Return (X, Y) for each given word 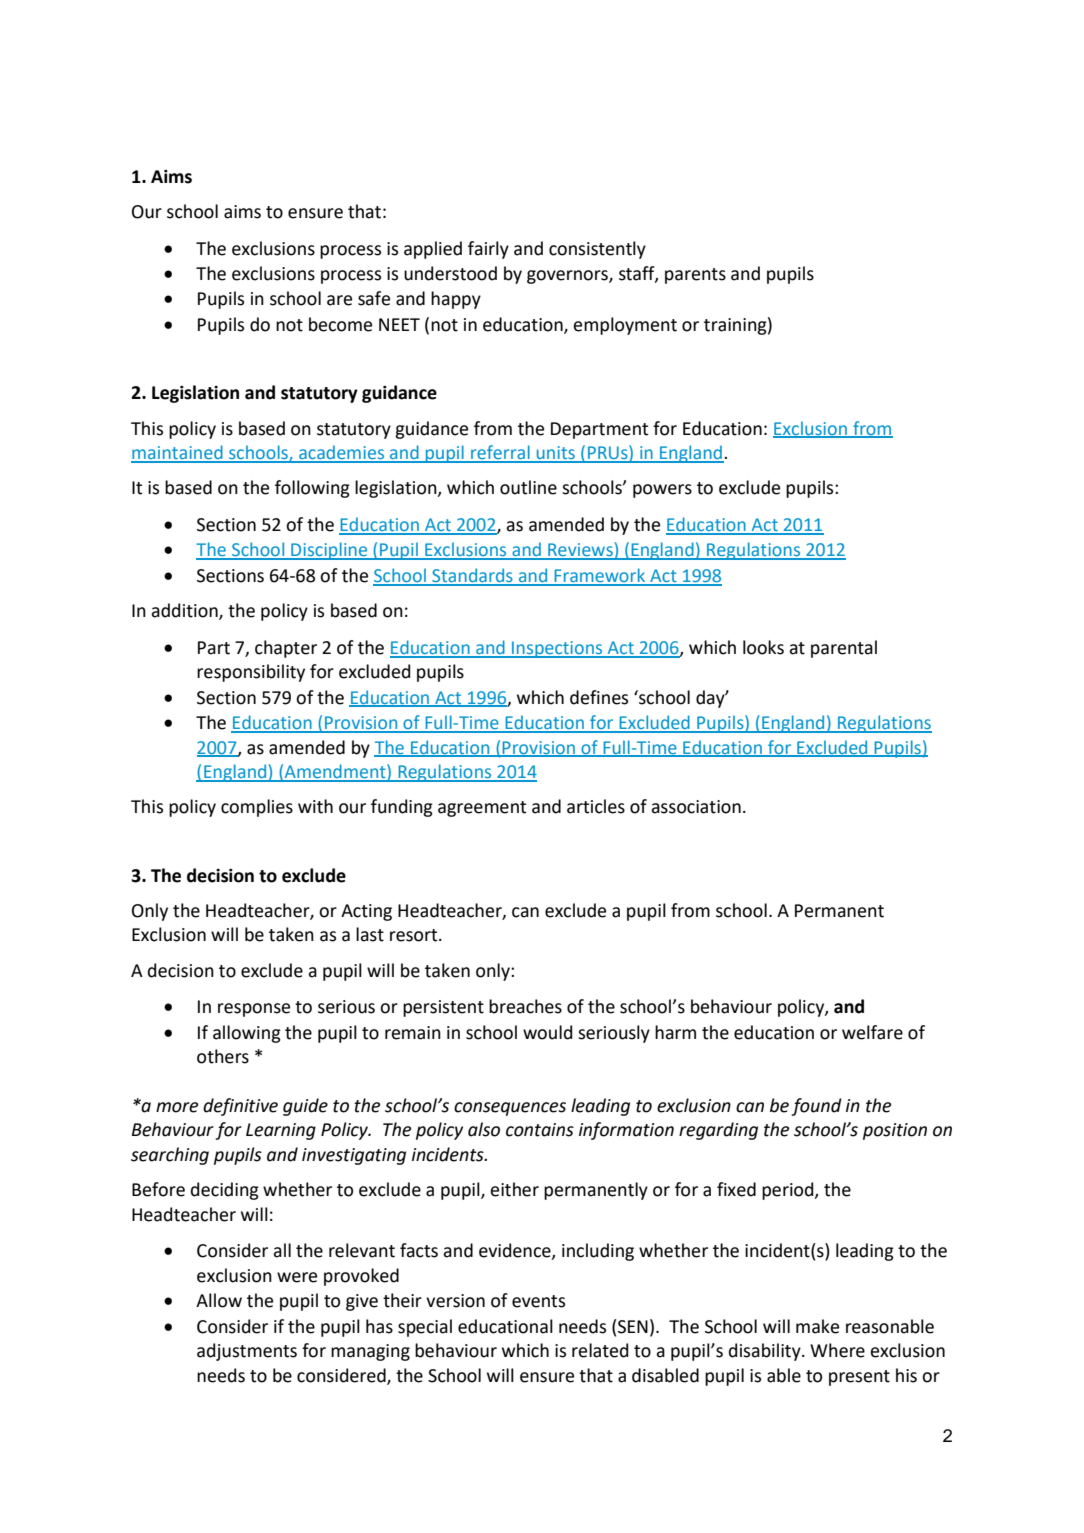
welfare (872, 1032)
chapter (286, 649)
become (340, 324)
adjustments (247, 1352)
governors (568, 277)
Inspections (557, 649)
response (254, 1010)
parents (695, 276)
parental (844, 649)
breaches (525, 1006)
